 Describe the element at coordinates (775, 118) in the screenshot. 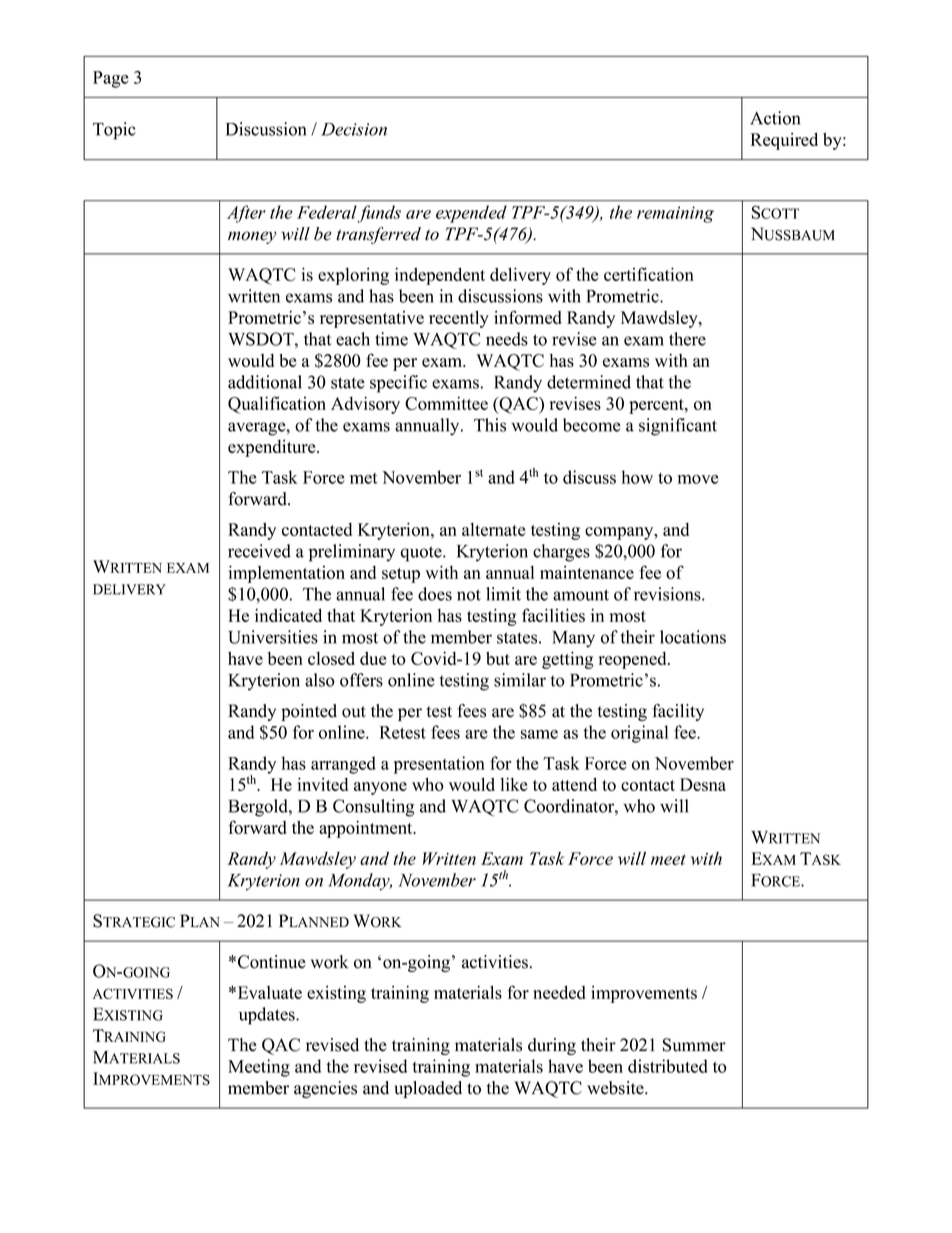

I see `Action` at that location.
